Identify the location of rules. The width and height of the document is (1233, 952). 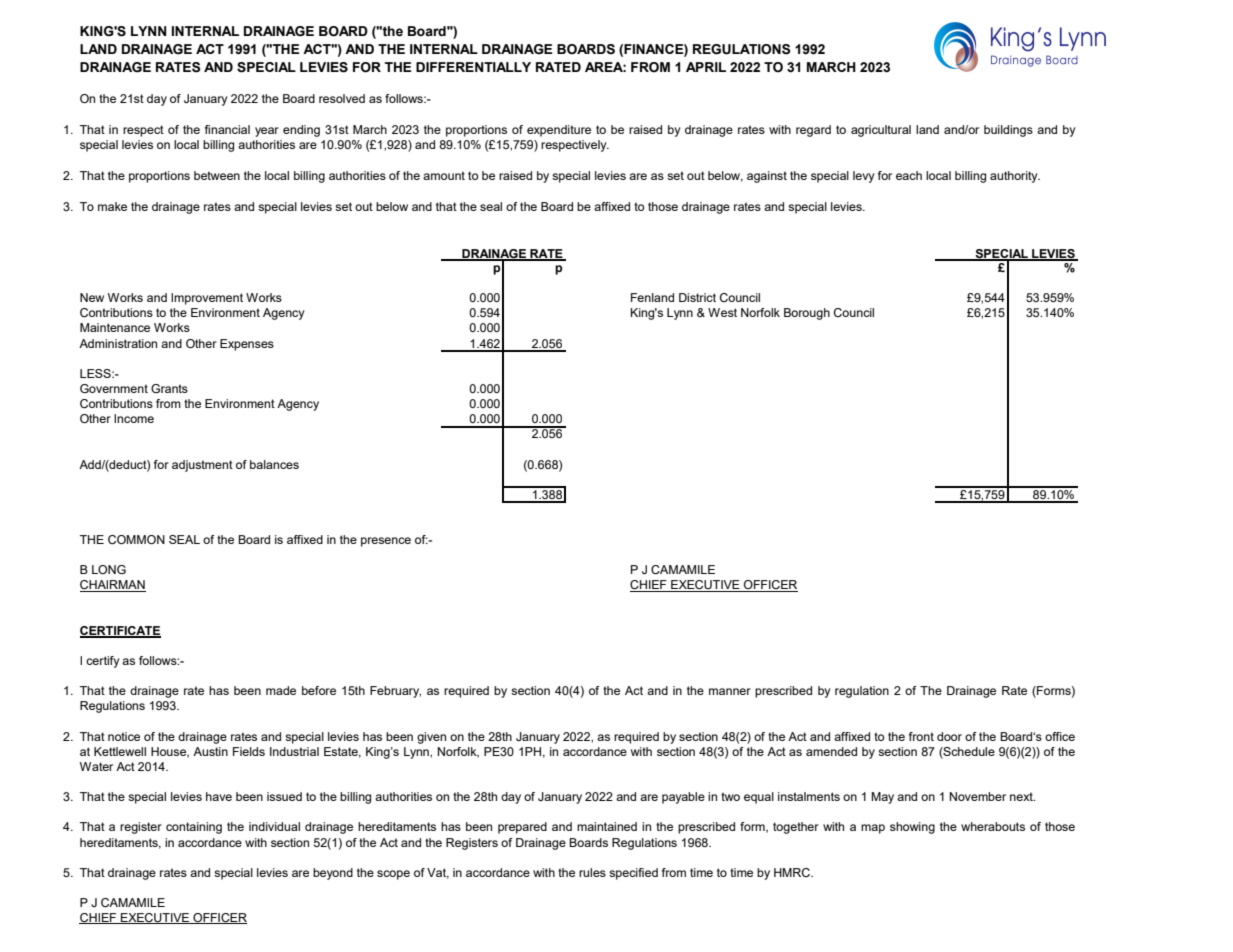
(592, 872).
